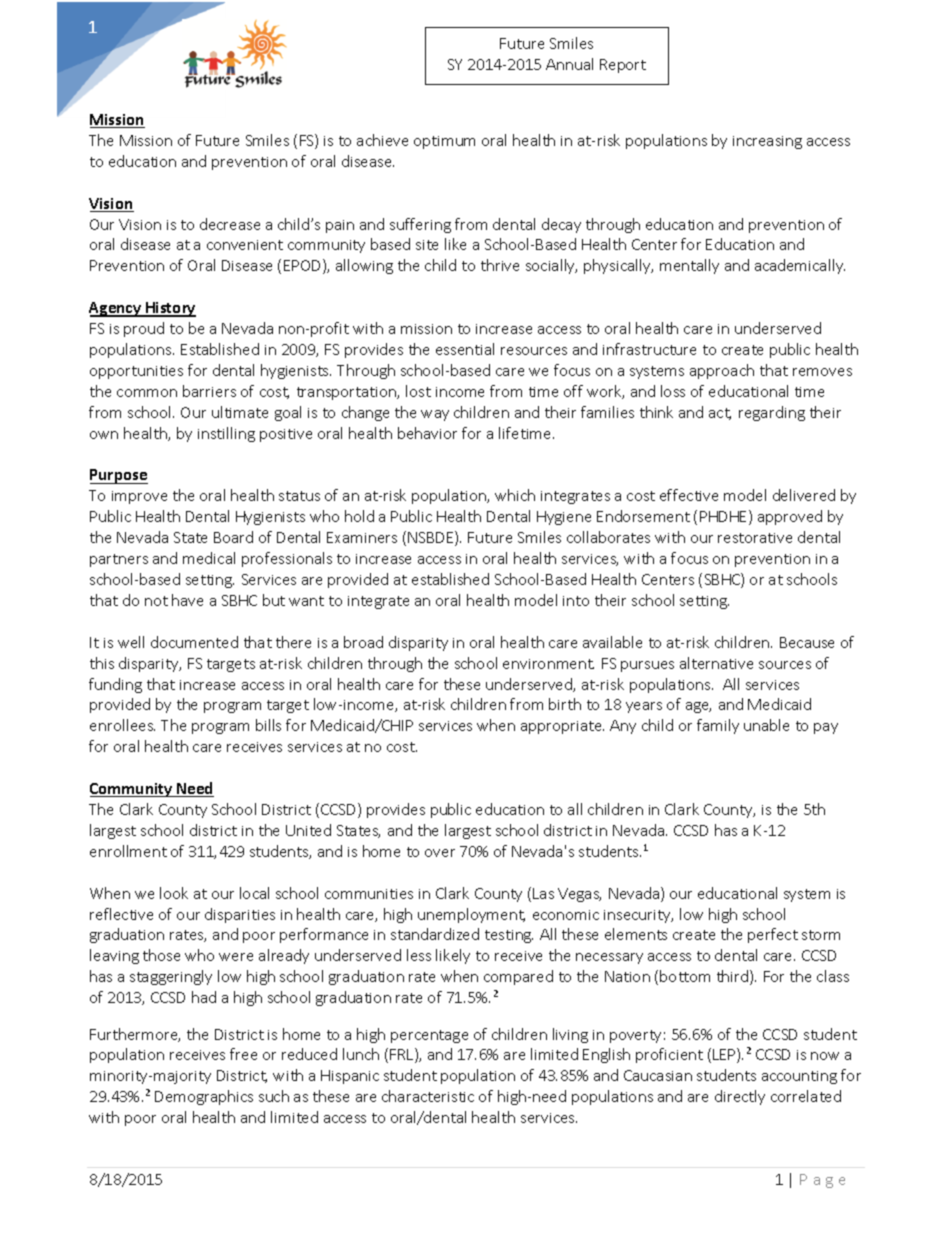 The width and height of the page is (952, 1233). Describe the element at coordinates (230, 224) in the page. I see `decrease` at that location.
